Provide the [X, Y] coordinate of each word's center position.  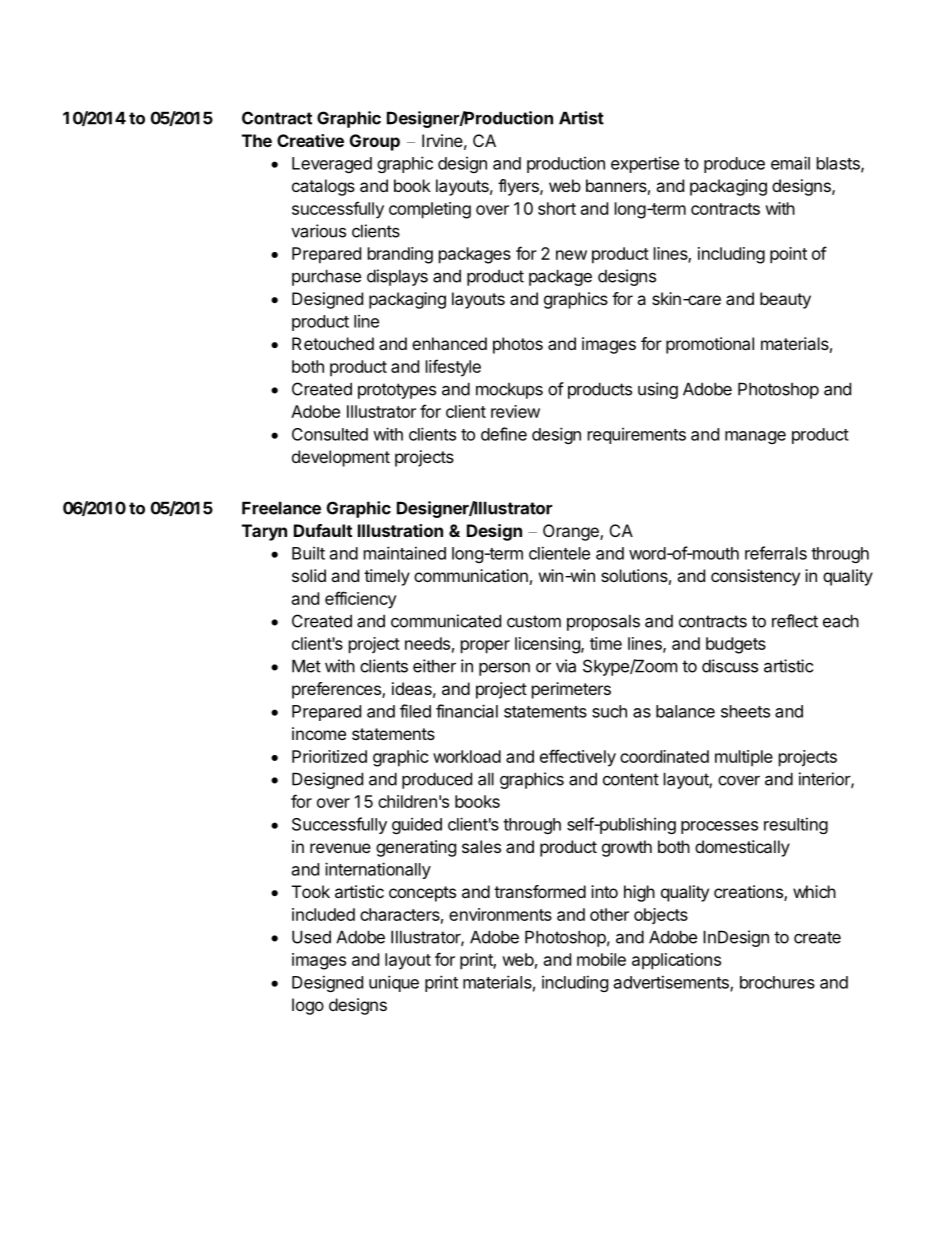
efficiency [360, 600]
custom [534, 621]
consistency [755, 577]
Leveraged [332, 165]
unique [394, 983]
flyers [519, 187]
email [790, 163]
